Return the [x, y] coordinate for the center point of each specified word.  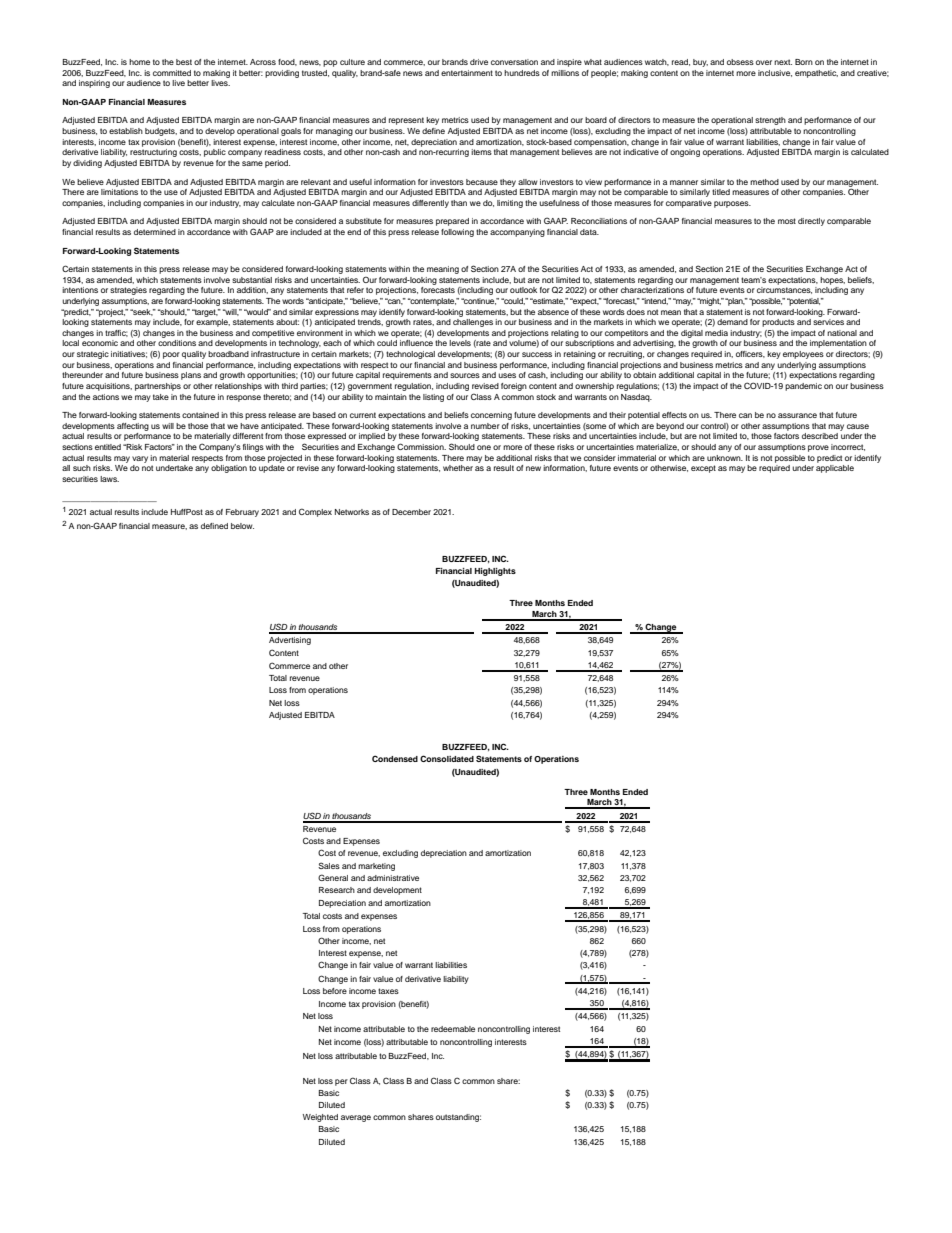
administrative [393, 878]
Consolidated [447, 758]
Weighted [320, 1118]
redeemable [453, 1029]
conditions [177, 343]
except [703, 469]
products [778, 323]
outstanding [458, 1118]
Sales [329, 865]
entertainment [467, 73]
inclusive [775, 73]
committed [172, 73]
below [242, 526]
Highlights [495, 572]
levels [460, 343]
